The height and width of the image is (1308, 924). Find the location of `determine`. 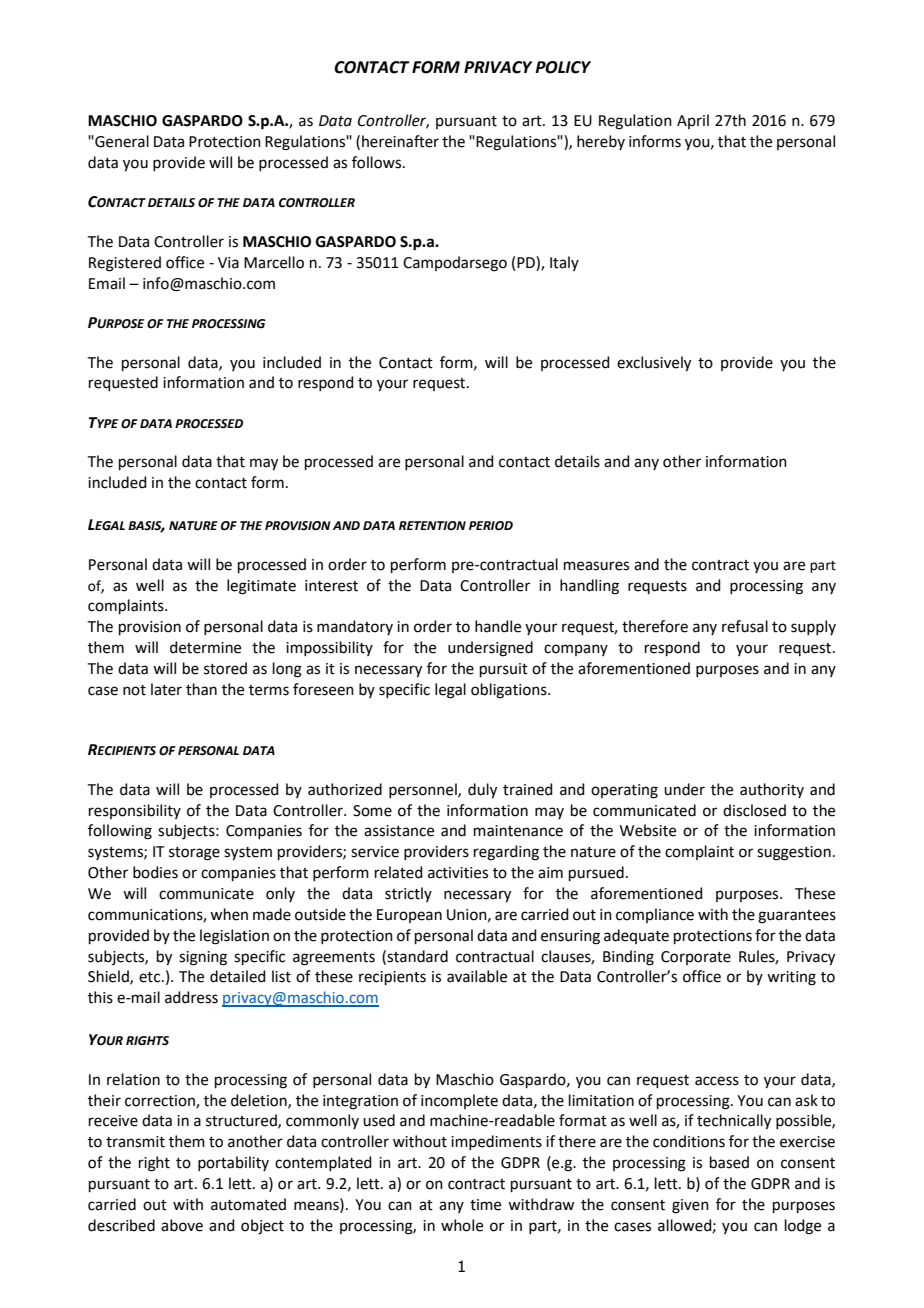

determine is located at coordinates (205, 647).
